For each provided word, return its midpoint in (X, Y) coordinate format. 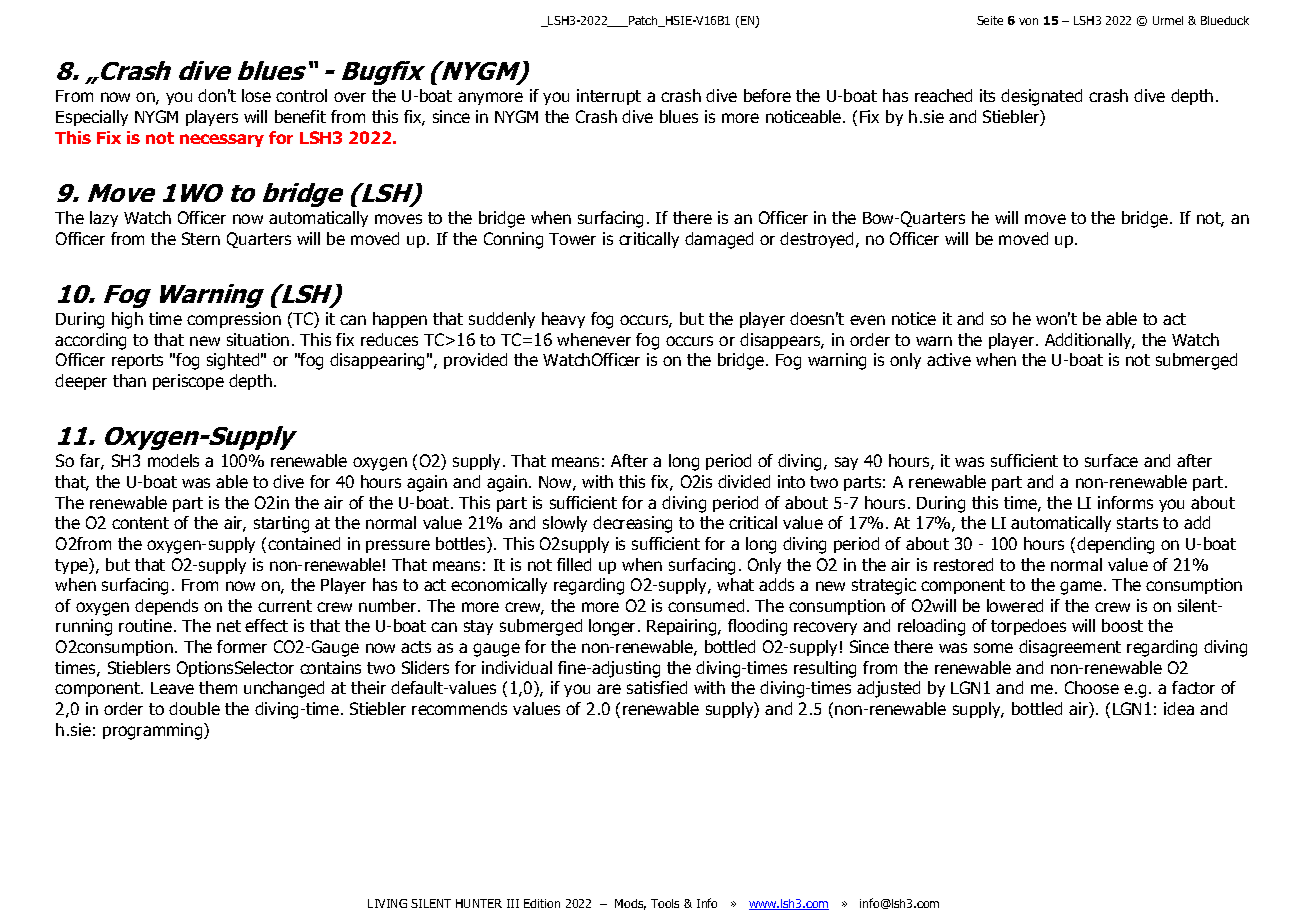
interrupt (609, 97)
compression (234, 320)
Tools (665, 903)
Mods (630, 904)
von (1028, 21)
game (1082, 588)
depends (166, 607)
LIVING (387, 903)
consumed (706, 605)
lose (256, 95)
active (949, 359)
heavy (563, 320)
